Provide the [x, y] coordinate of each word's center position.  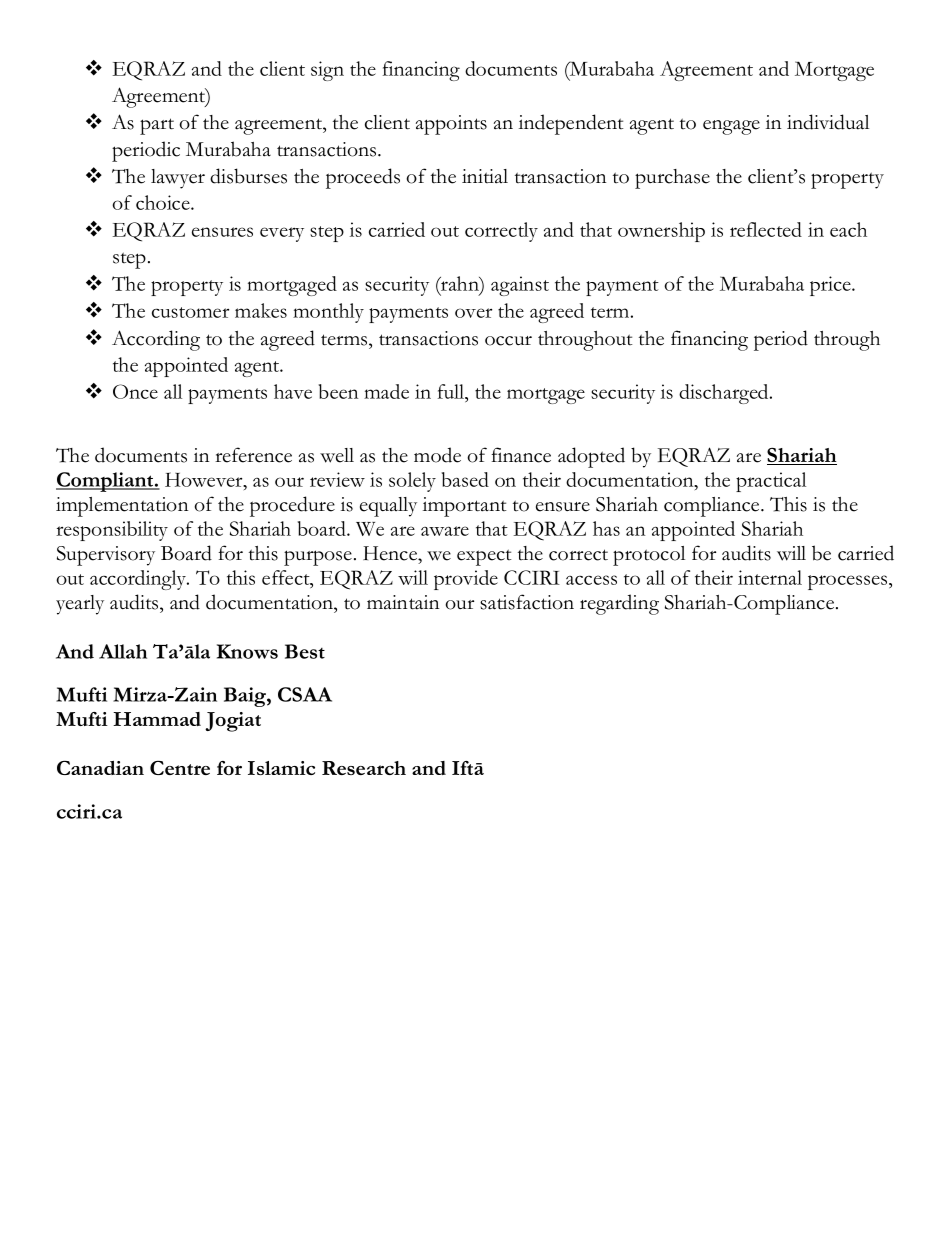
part [157, 126]
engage [731, 127]
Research [364, 768]
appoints [451, 125]
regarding [619, 604]
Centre [180, 768]
